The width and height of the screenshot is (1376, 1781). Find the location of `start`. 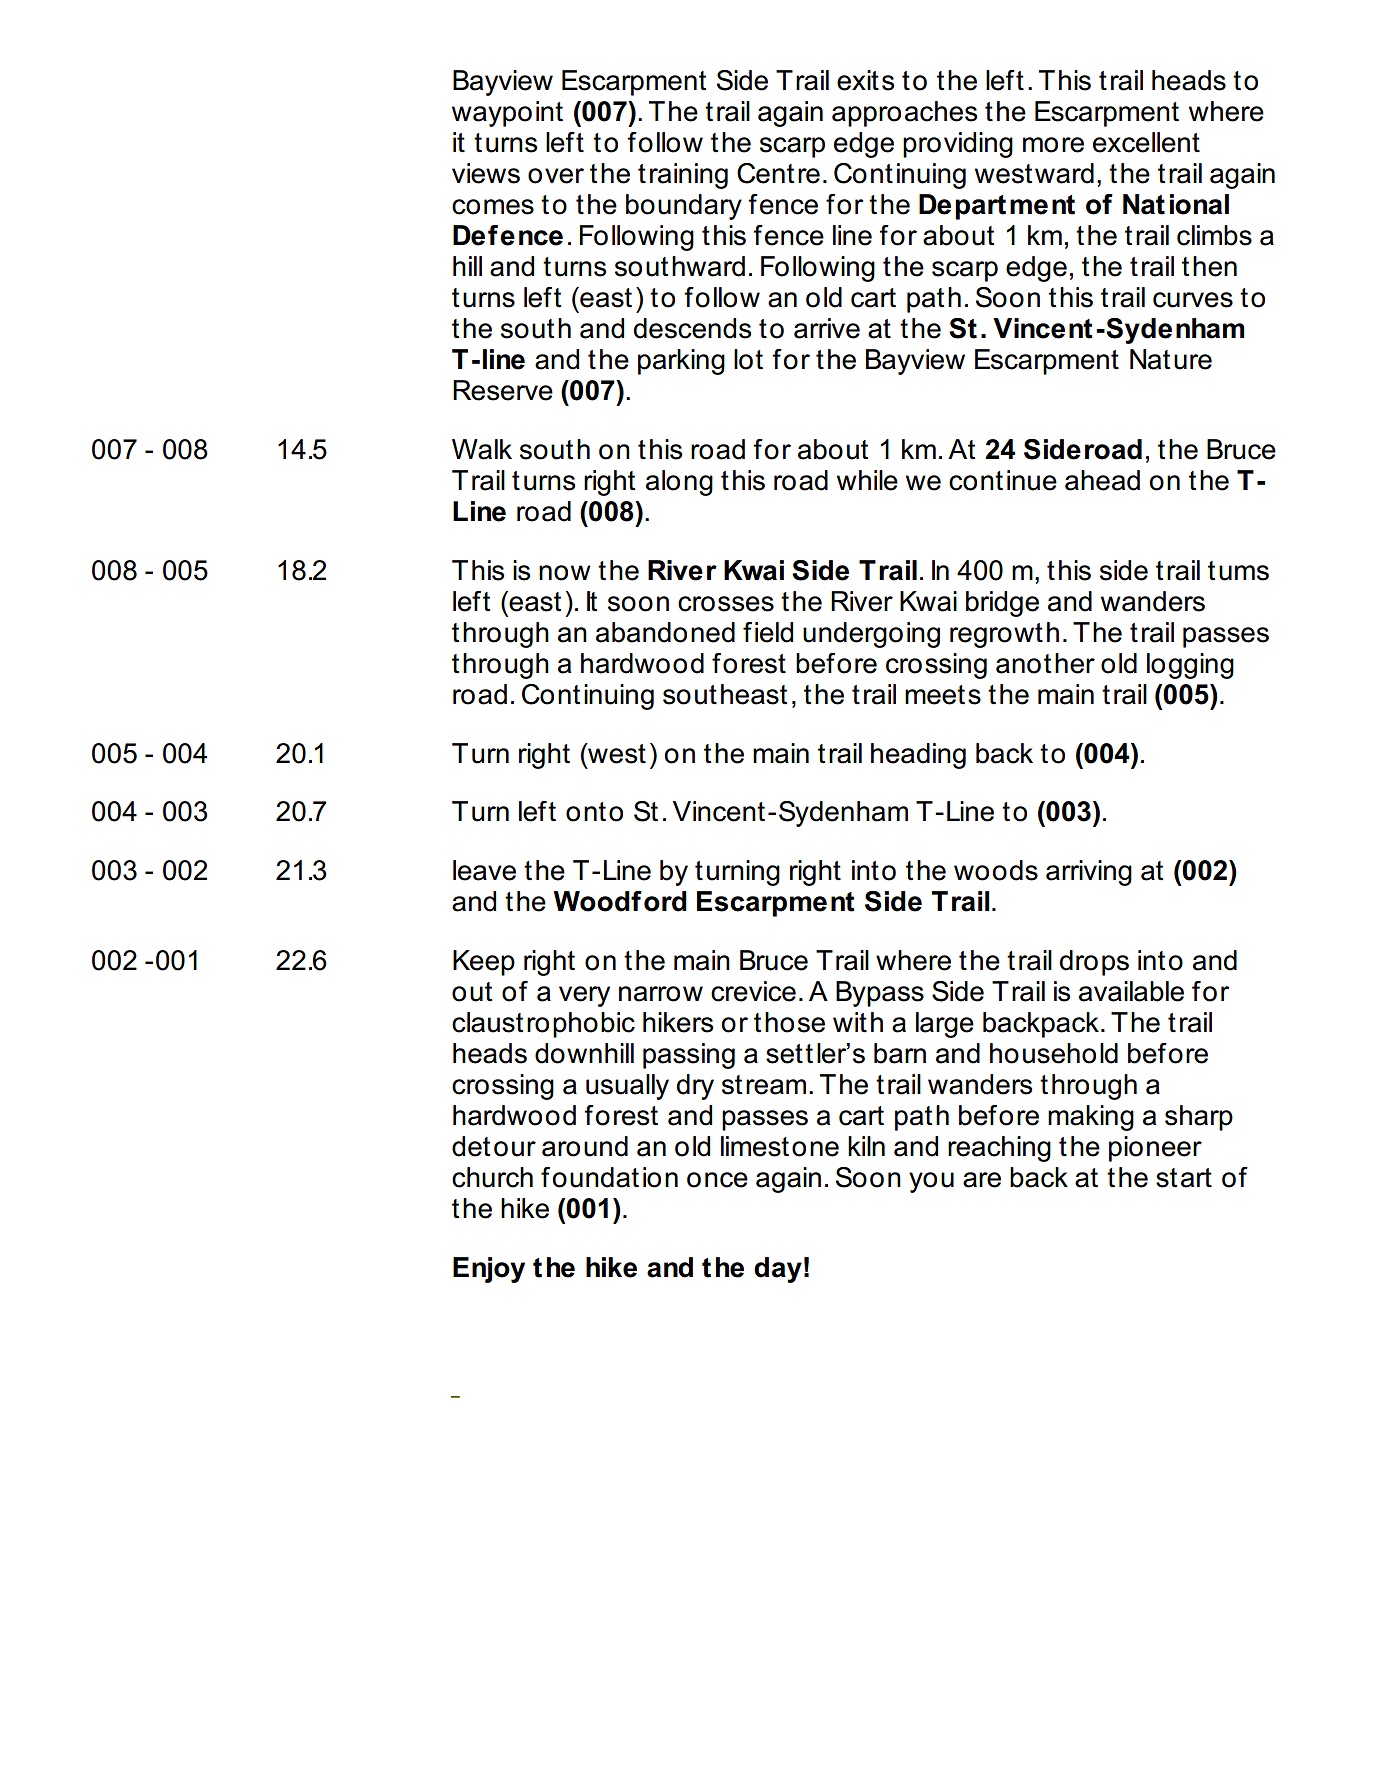

start is located at coordinates (1184, 1178).
